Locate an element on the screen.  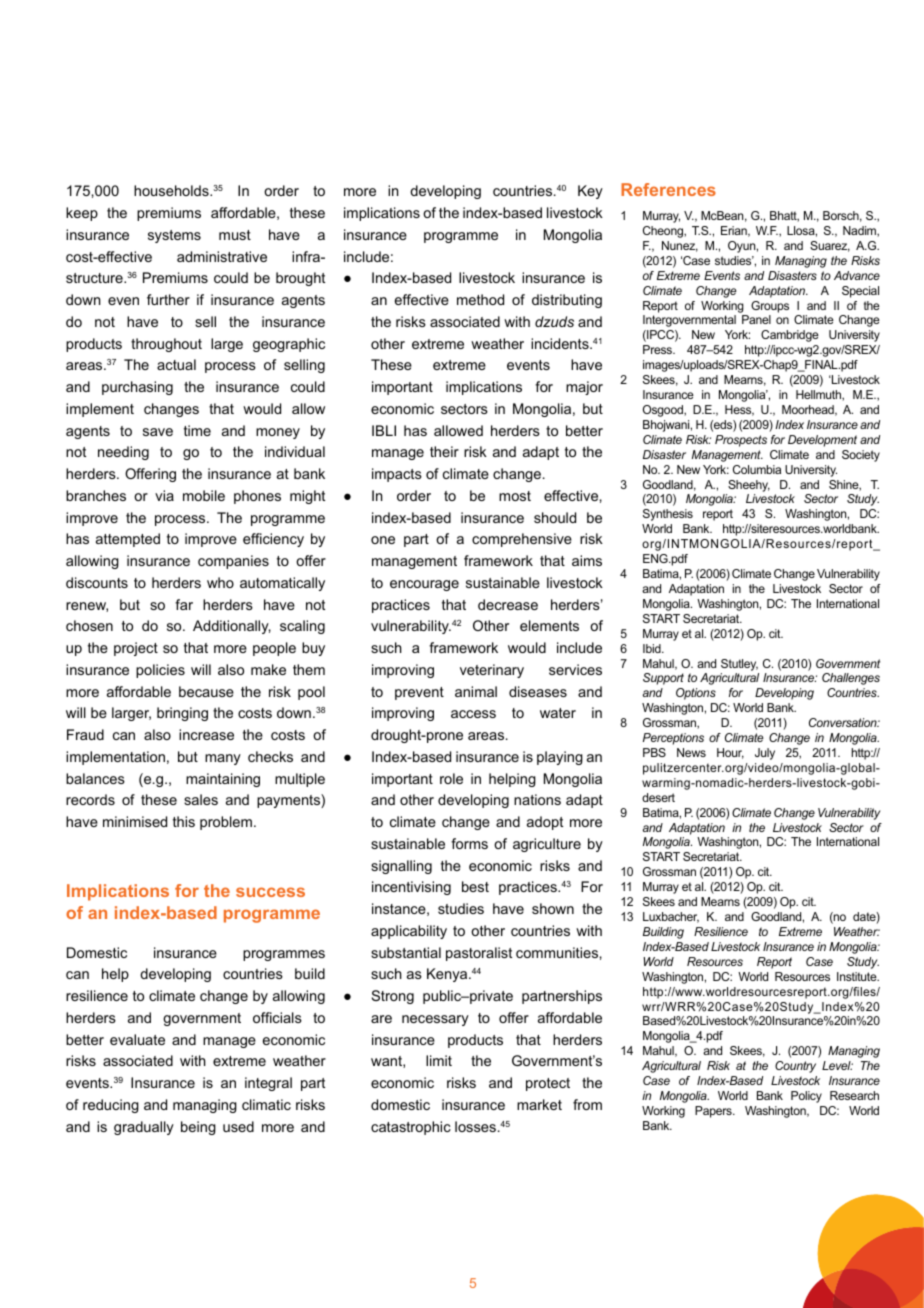
veterinary is located at coordinates (492, 671).
